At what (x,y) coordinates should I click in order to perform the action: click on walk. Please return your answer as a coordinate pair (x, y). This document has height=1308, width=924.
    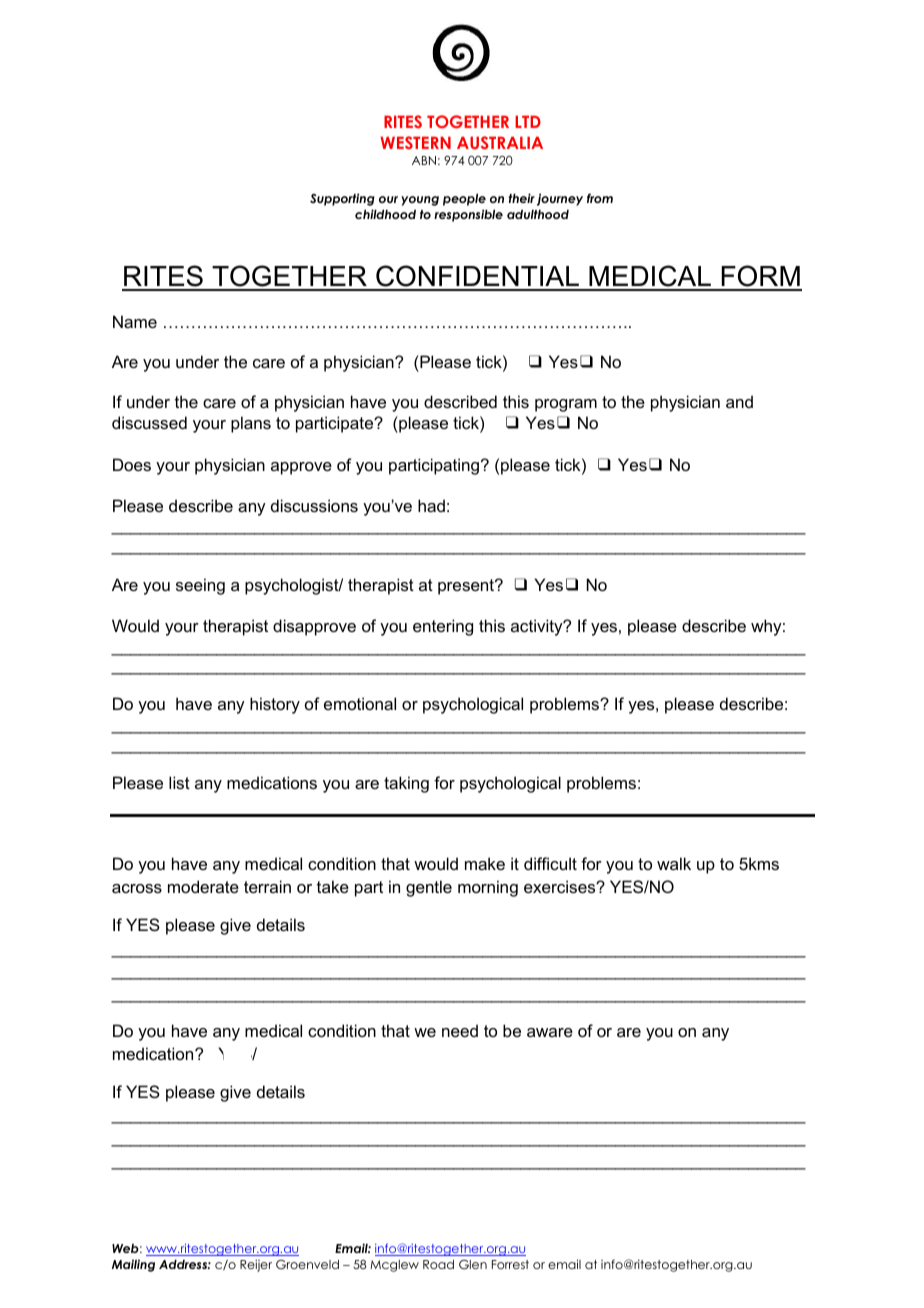
    Looking at the image, I should click on (674, 863).
